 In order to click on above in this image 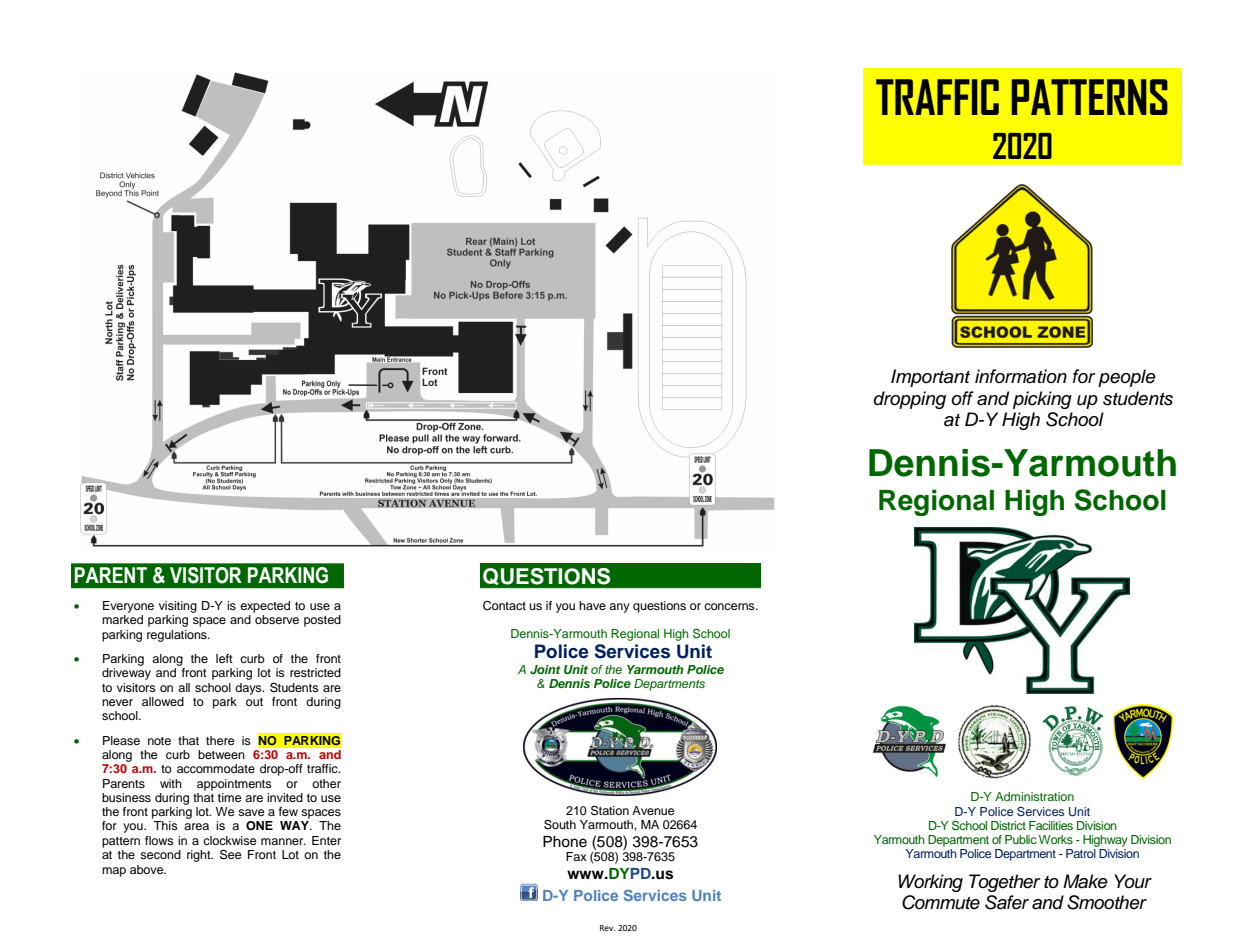, I will do `click(148, 869)`.
